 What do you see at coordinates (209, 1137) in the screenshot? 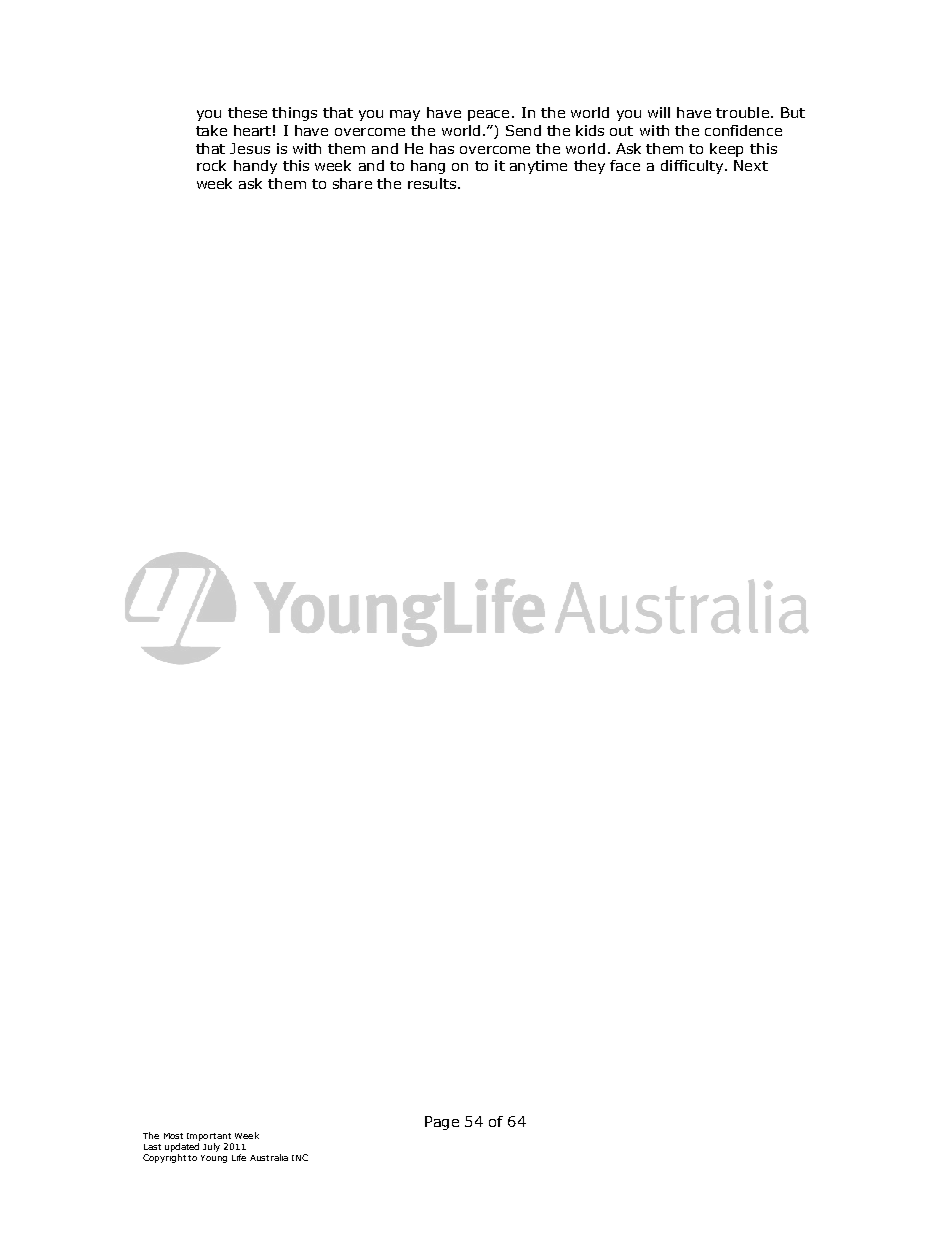
I see `Important` at bounding box center [209, 1137].
